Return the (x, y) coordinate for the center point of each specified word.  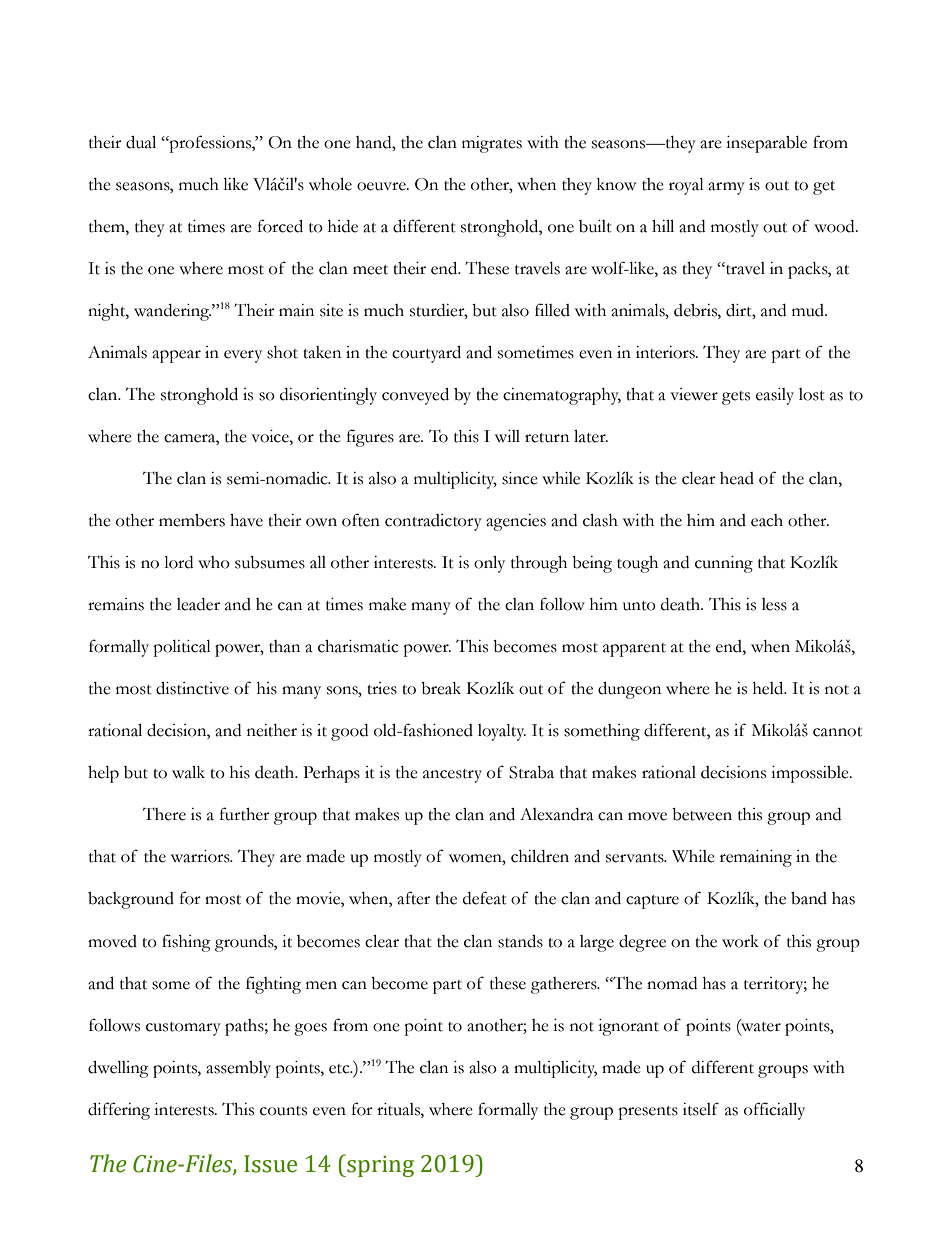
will (507, 436)
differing (119, 1111)
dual (141, 142)
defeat (485, 898)
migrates (492, 144)
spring (379, 1165)
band (809, 898)
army (726, 188)
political (182, 648)
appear (176, 356)
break (441, 688)
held (769, 688)
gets (736, 398)
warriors (201, 856)
